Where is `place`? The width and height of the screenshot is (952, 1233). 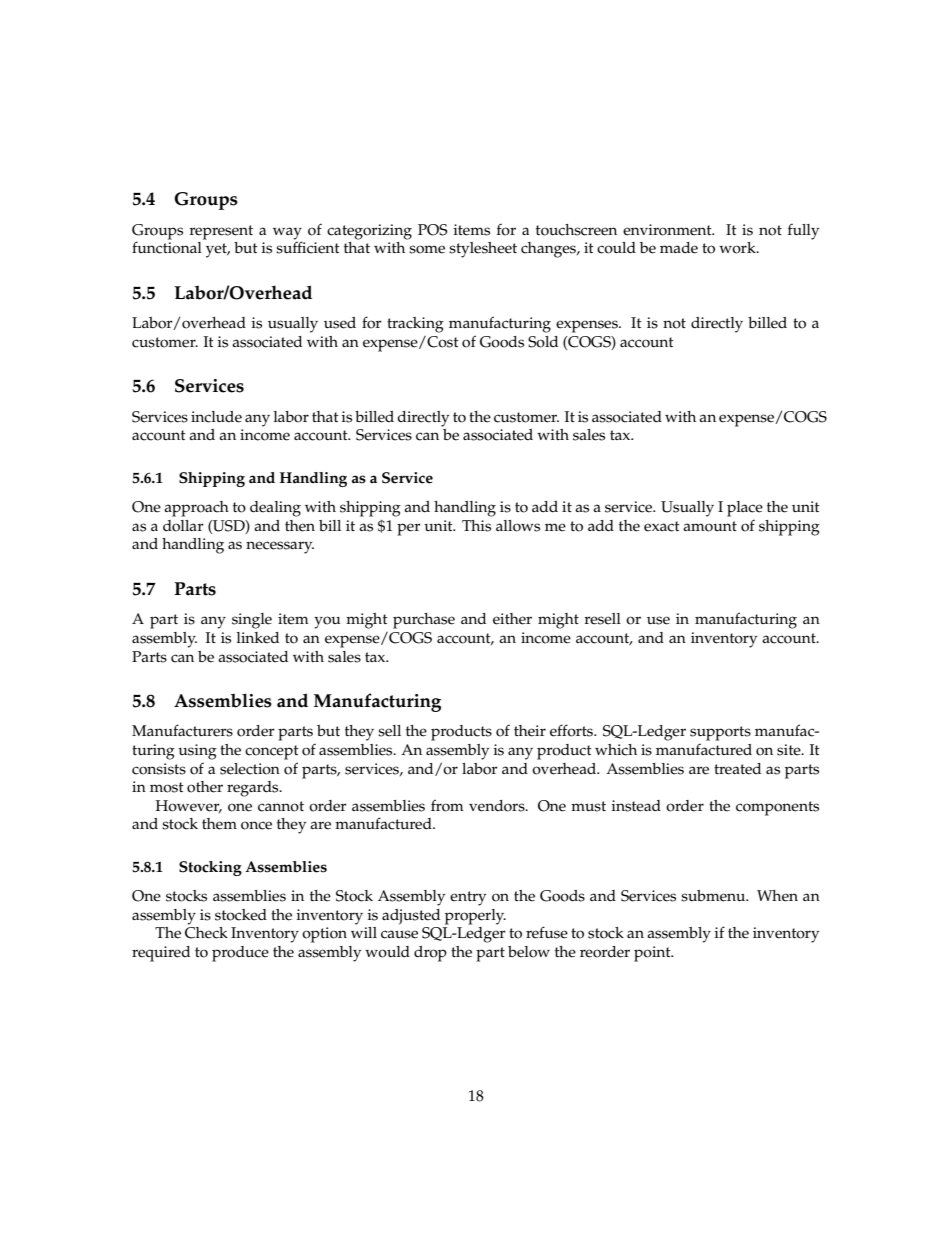 place is located at coordinates (745, 509).
